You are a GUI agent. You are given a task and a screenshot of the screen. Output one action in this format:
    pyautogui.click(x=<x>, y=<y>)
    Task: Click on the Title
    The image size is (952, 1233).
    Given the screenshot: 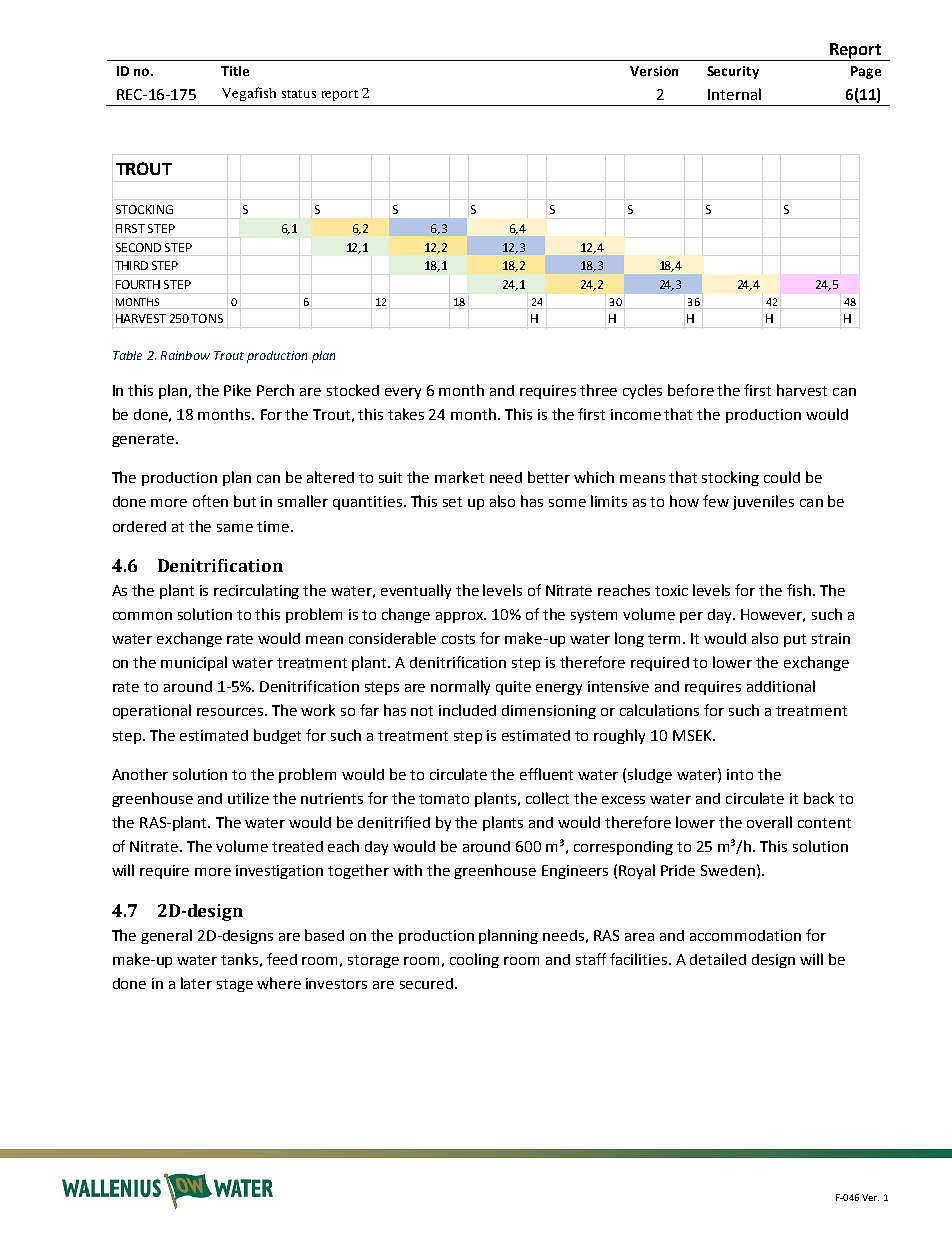 What is the action you would take?
    pyautogui.click(x=235, y=71)
